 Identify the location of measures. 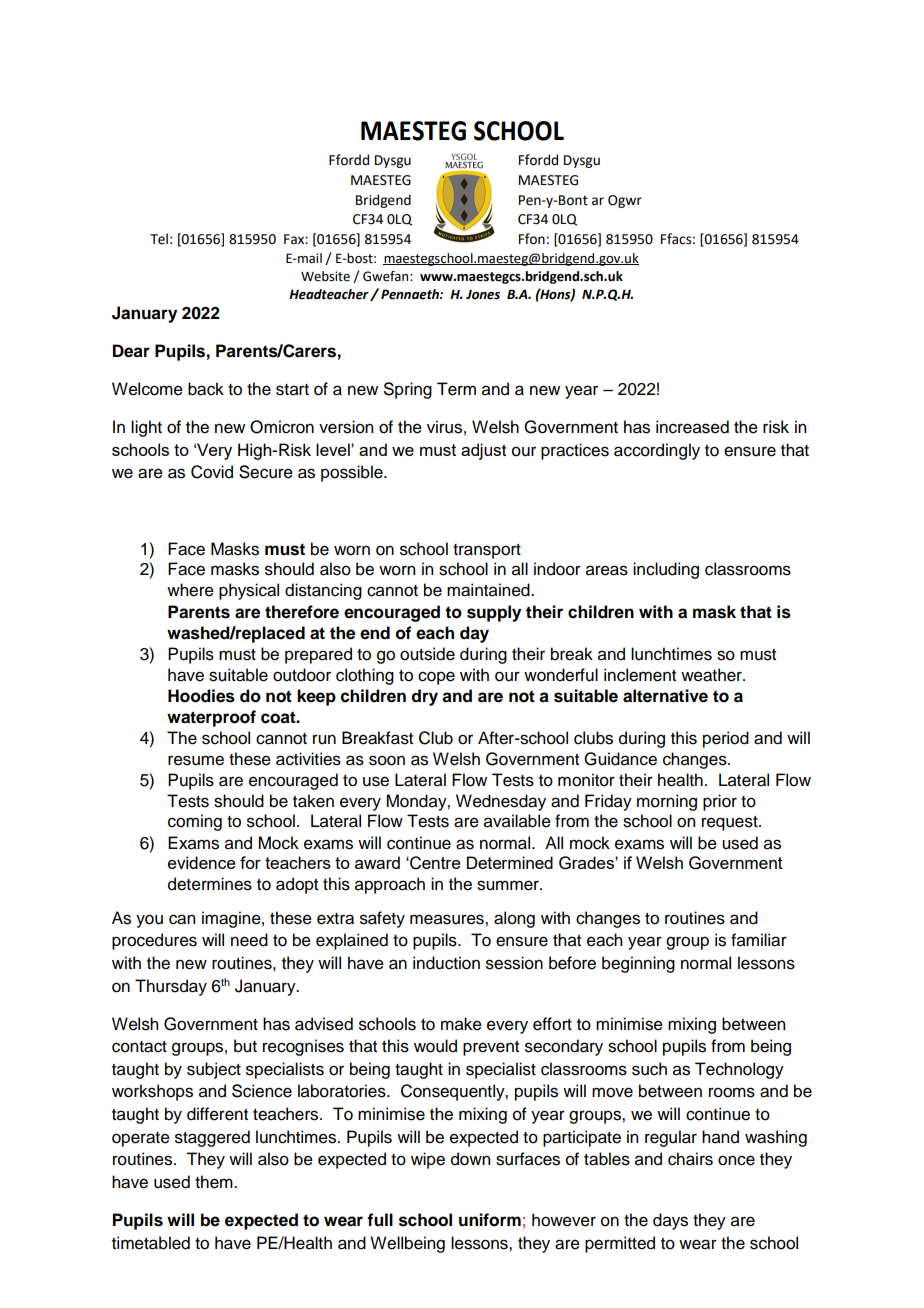
(448, 919).
